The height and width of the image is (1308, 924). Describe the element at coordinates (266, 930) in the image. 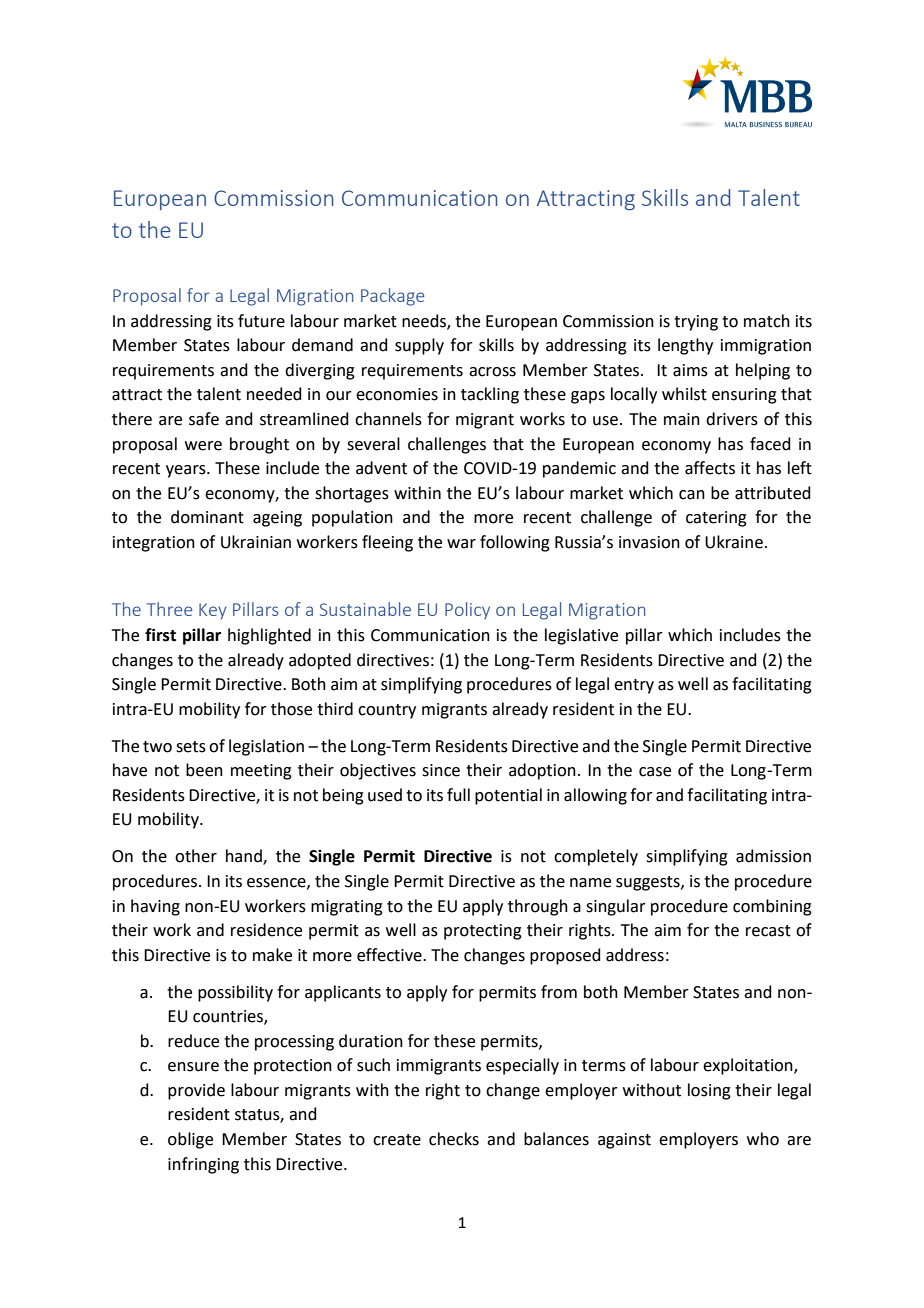

I see `residence` at that location.
